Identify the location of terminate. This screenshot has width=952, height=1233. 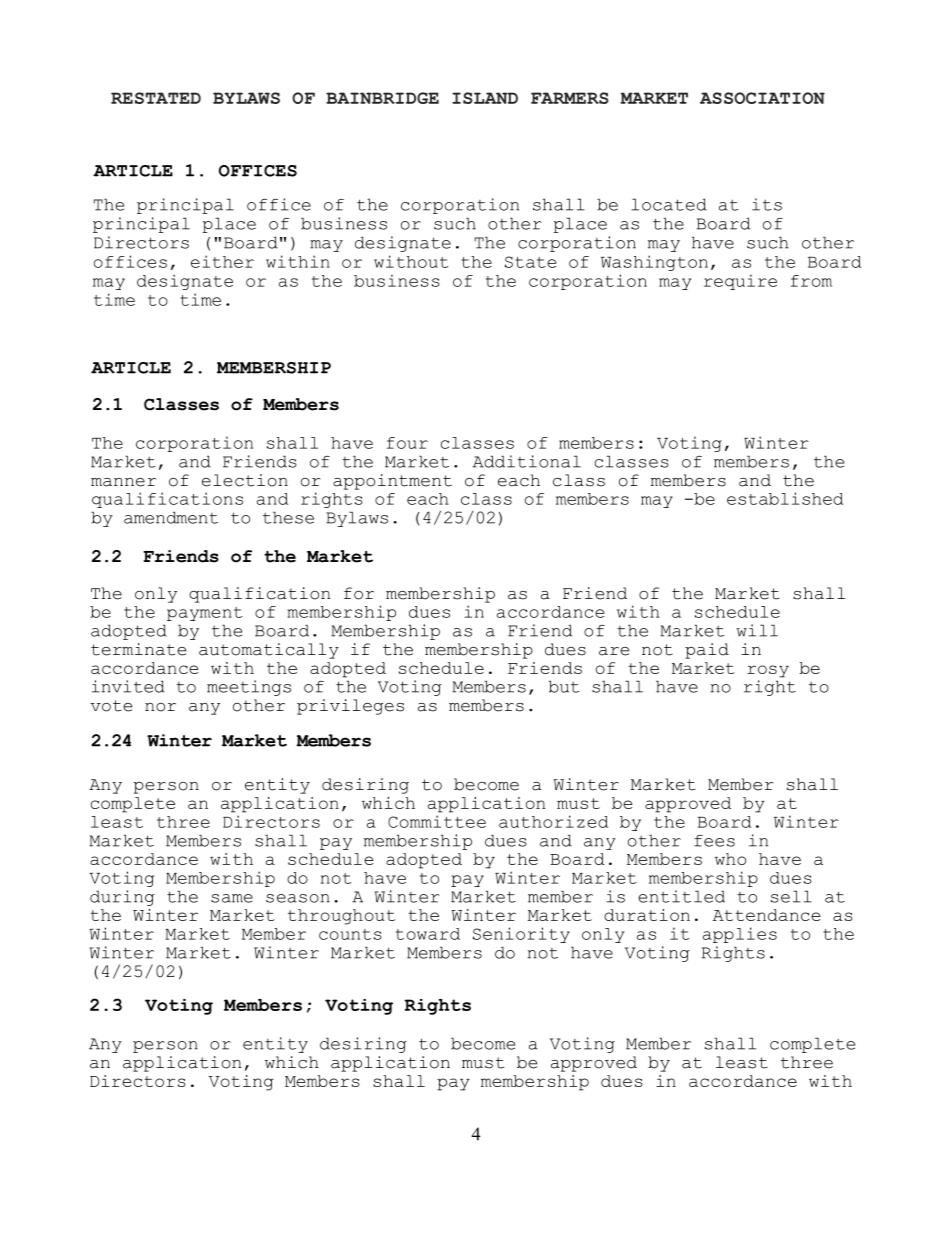
(138, 649).
